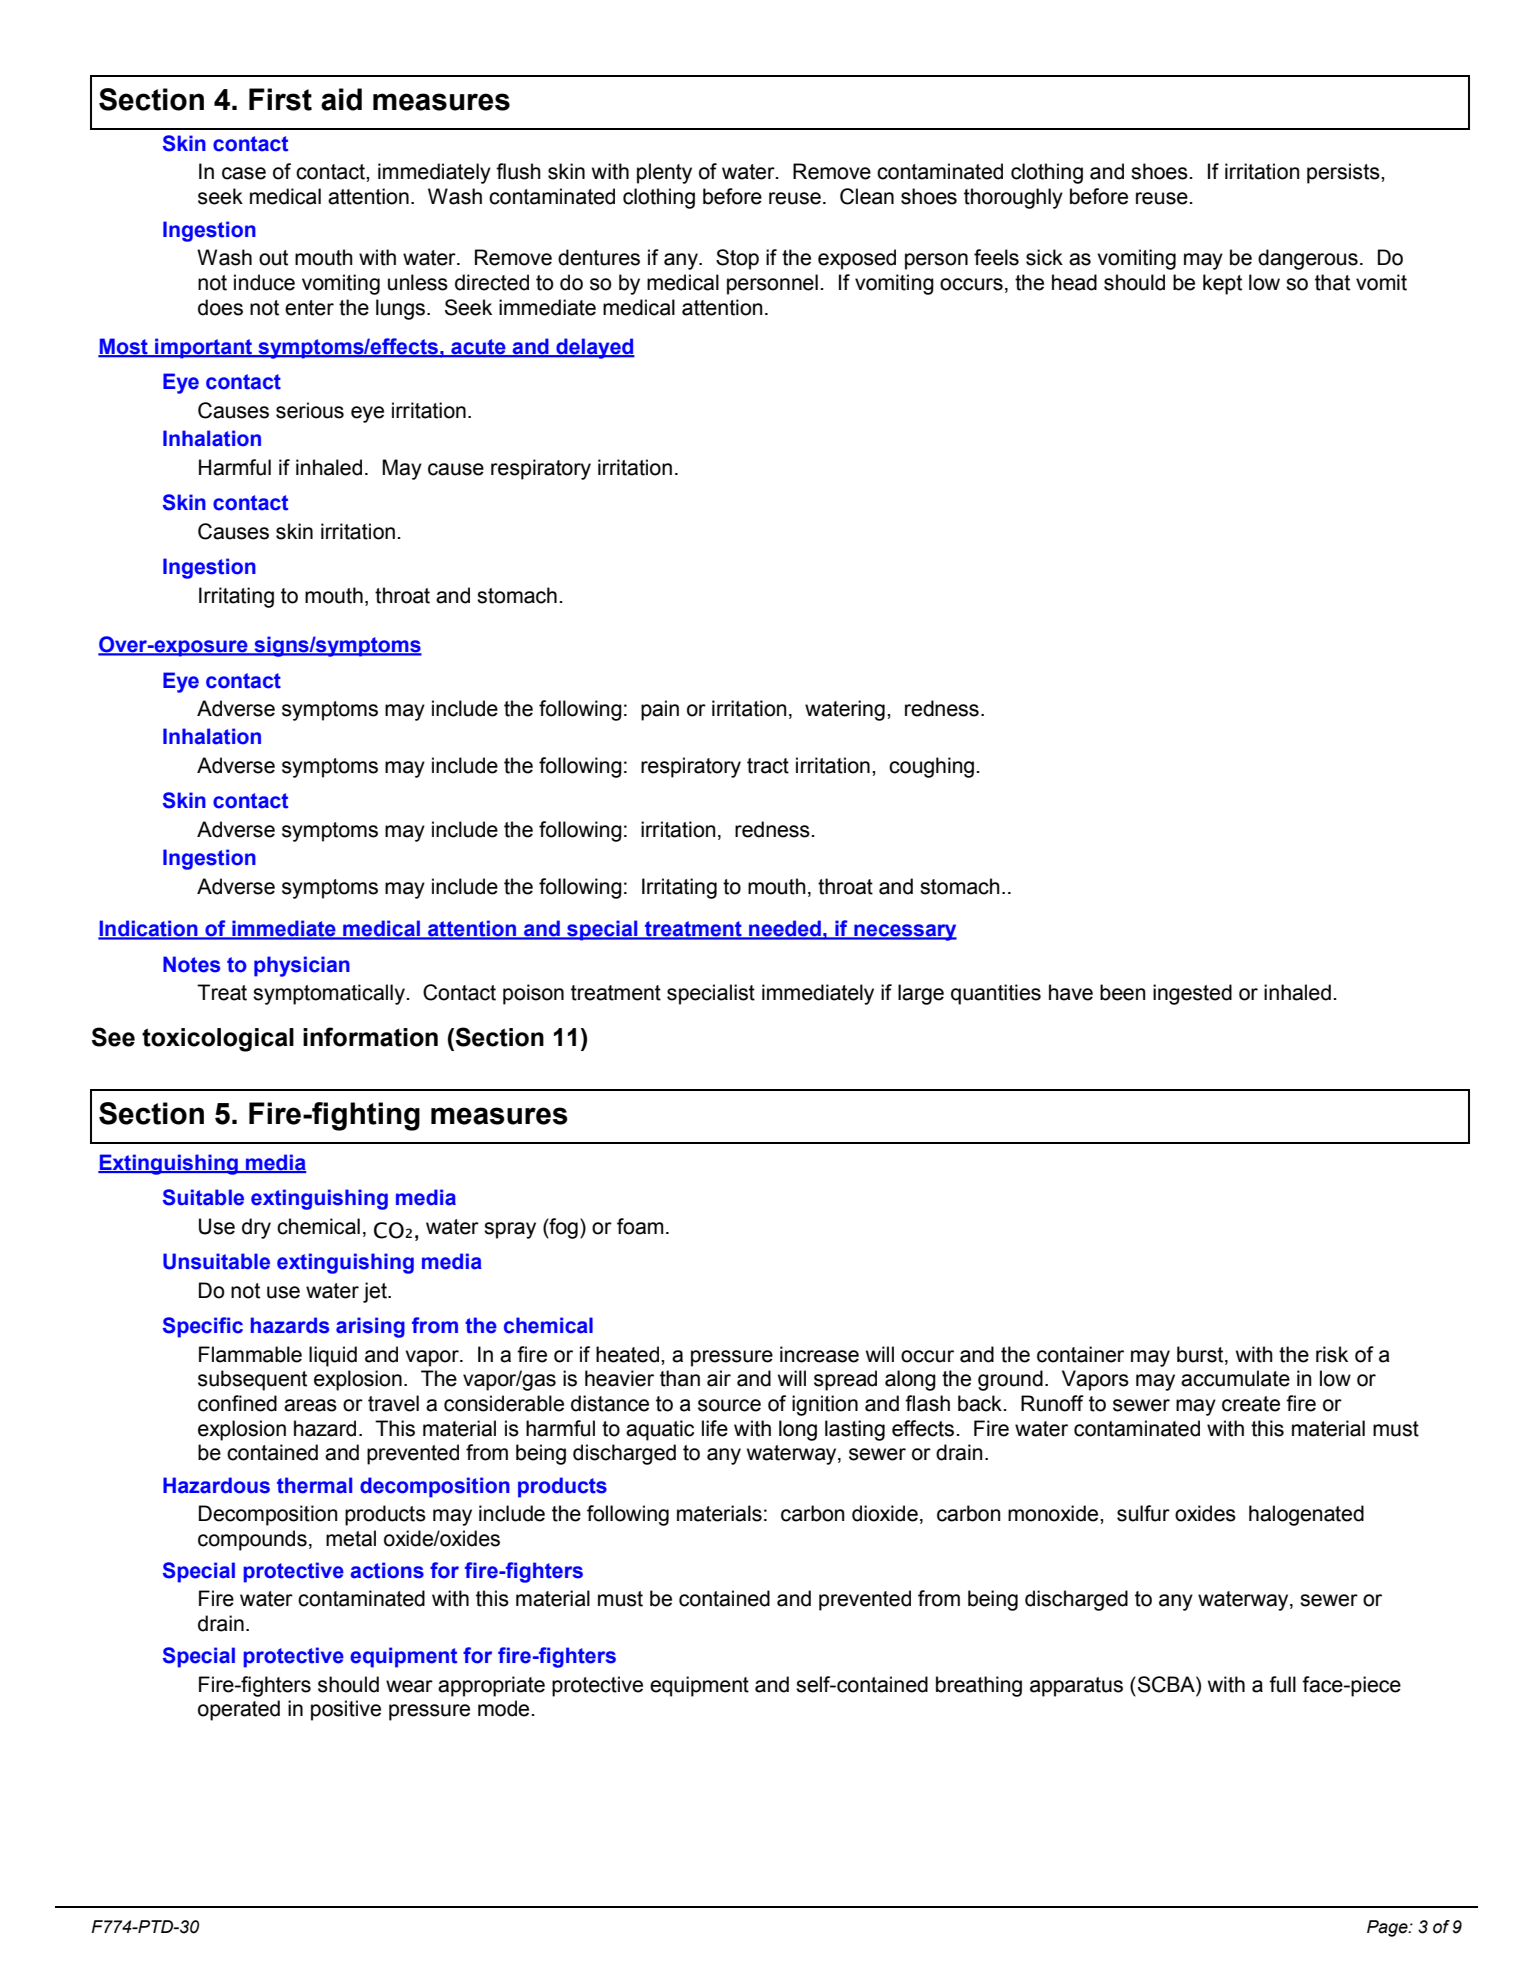 The height and width of the screenshot is (1988, 1537). Describe the element at coordinates (1192, 994) in the screenshot. I see `ingested` at that location.
